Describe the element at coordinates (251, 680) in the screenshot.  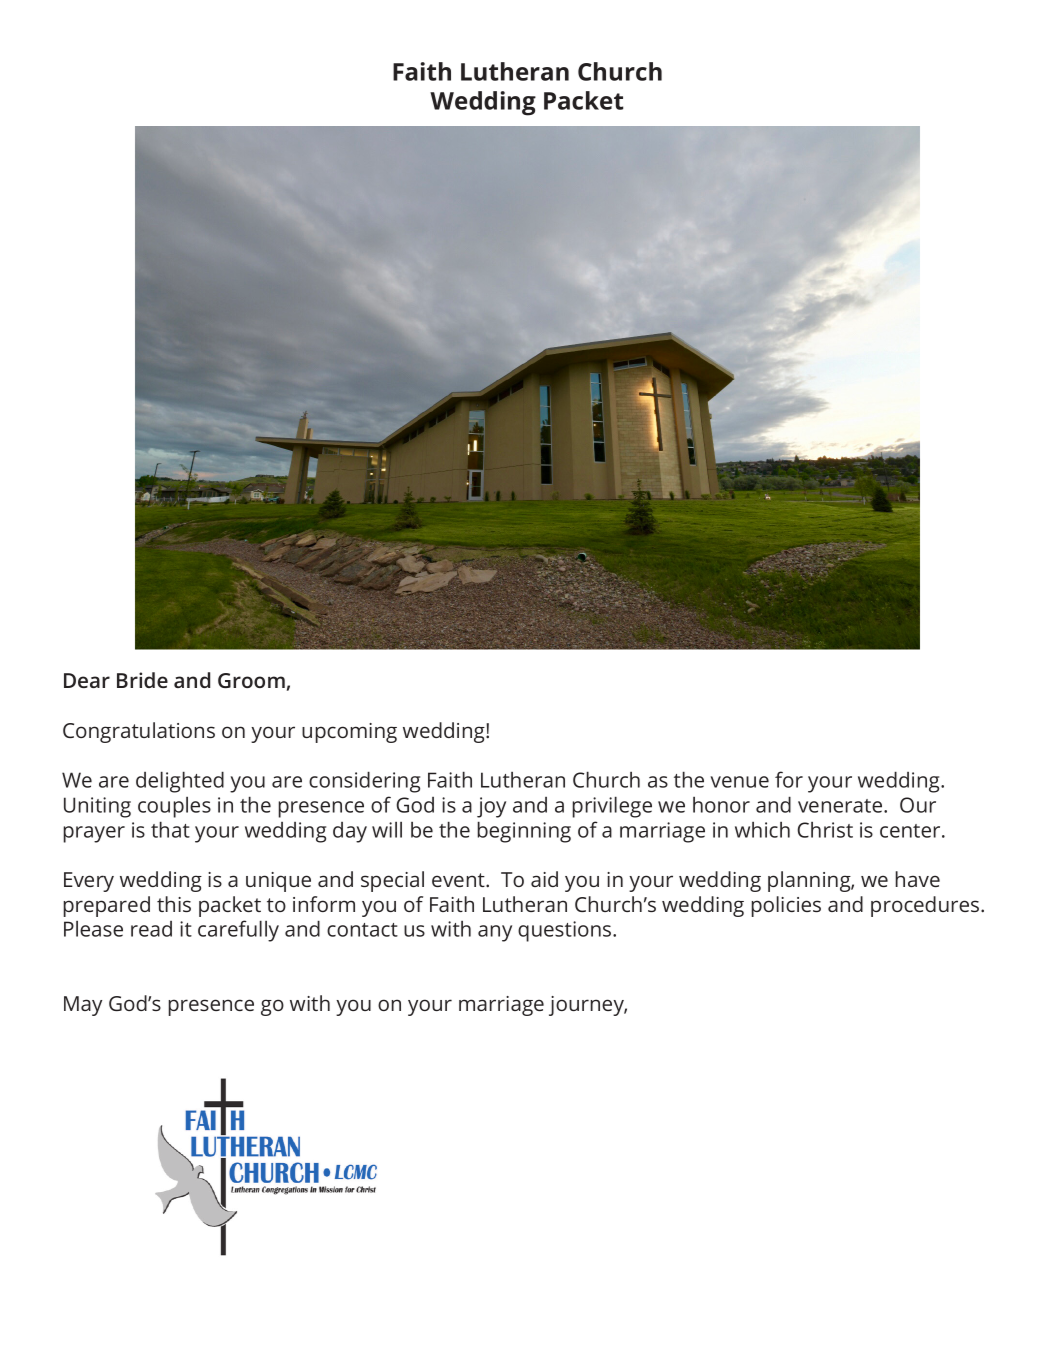
I see `Groom` at that location.
